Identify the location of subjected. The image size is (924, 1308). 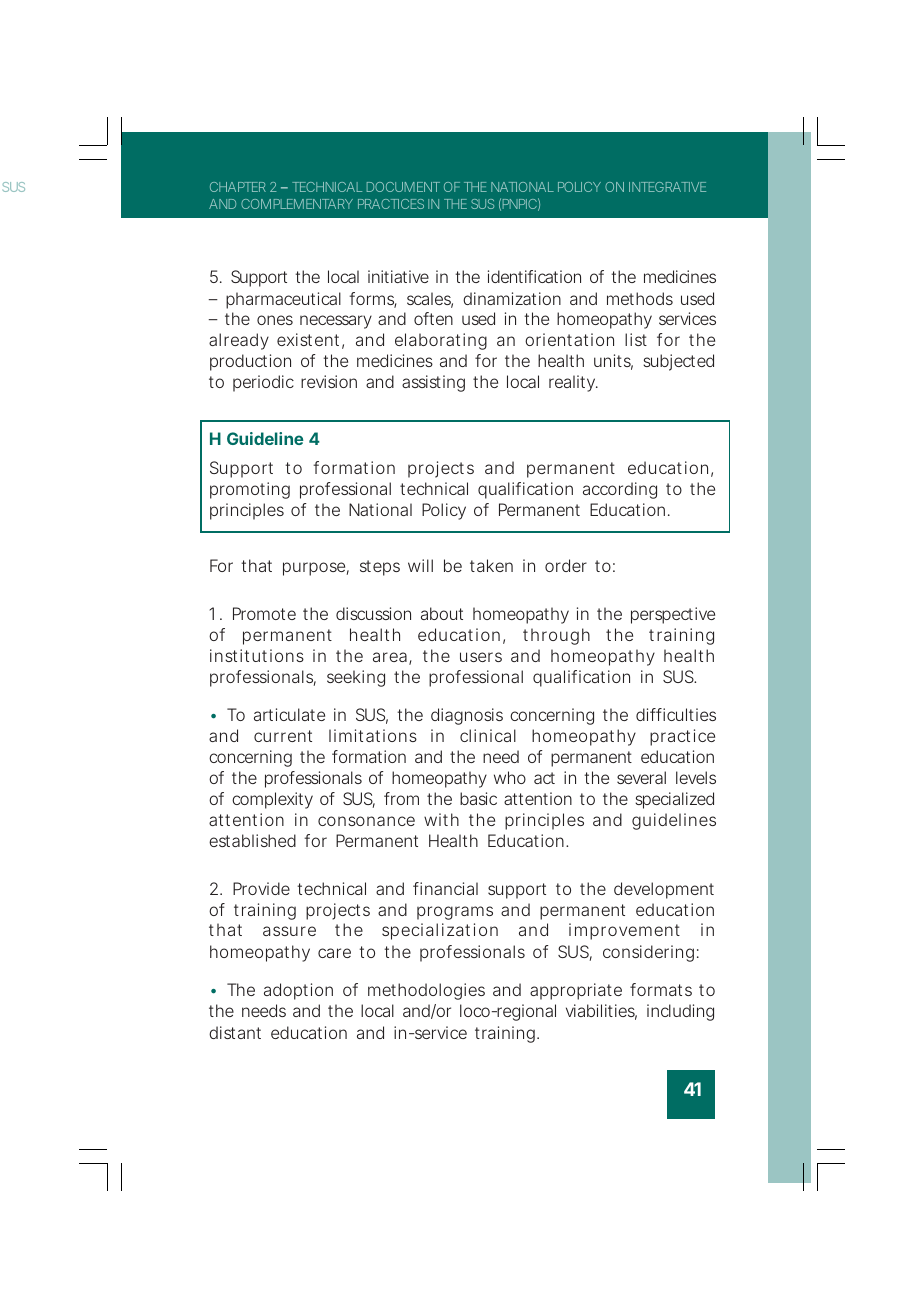
(678, 362).
